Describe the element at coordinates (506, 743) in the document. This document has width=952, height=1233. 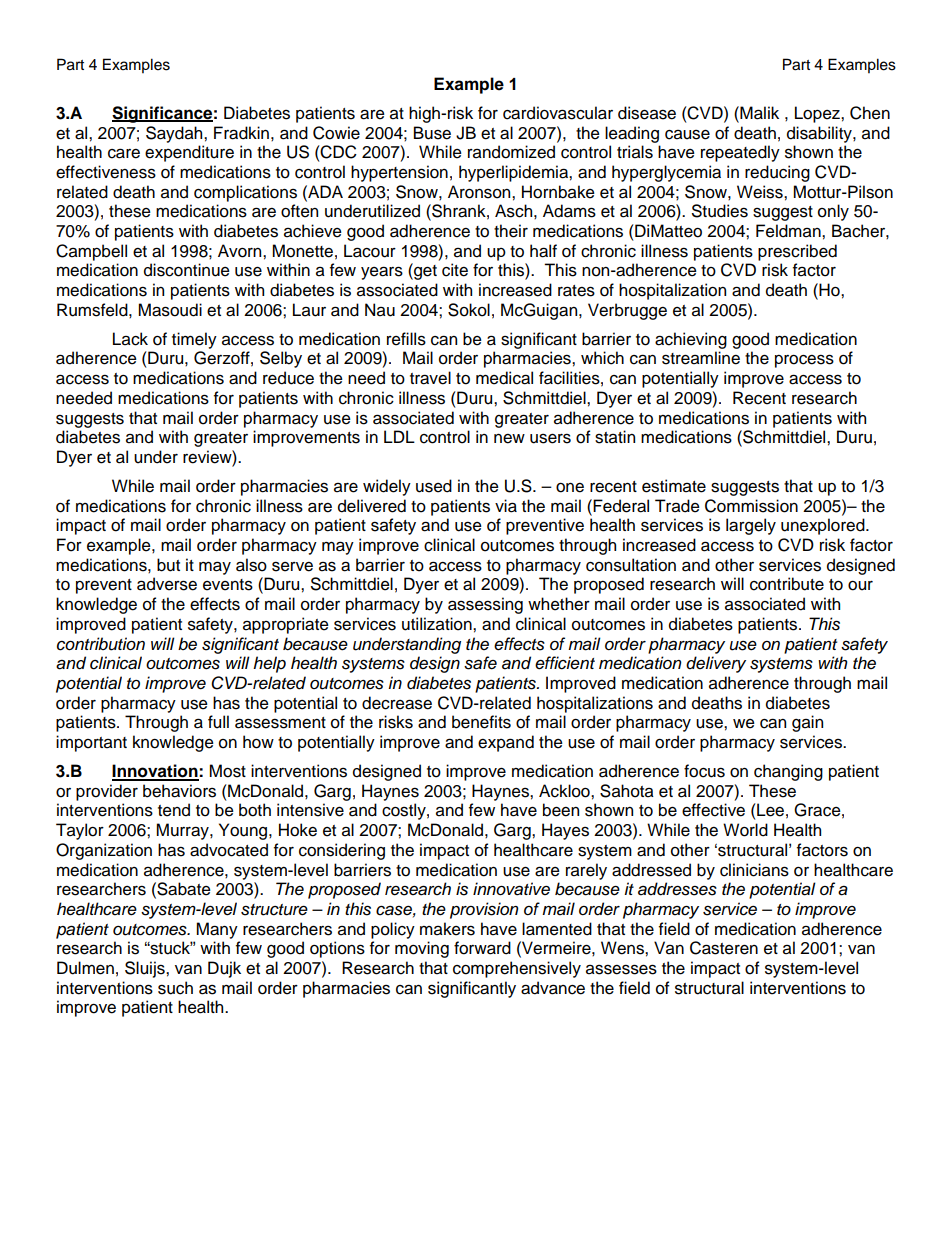
I see `expand` at that location.
